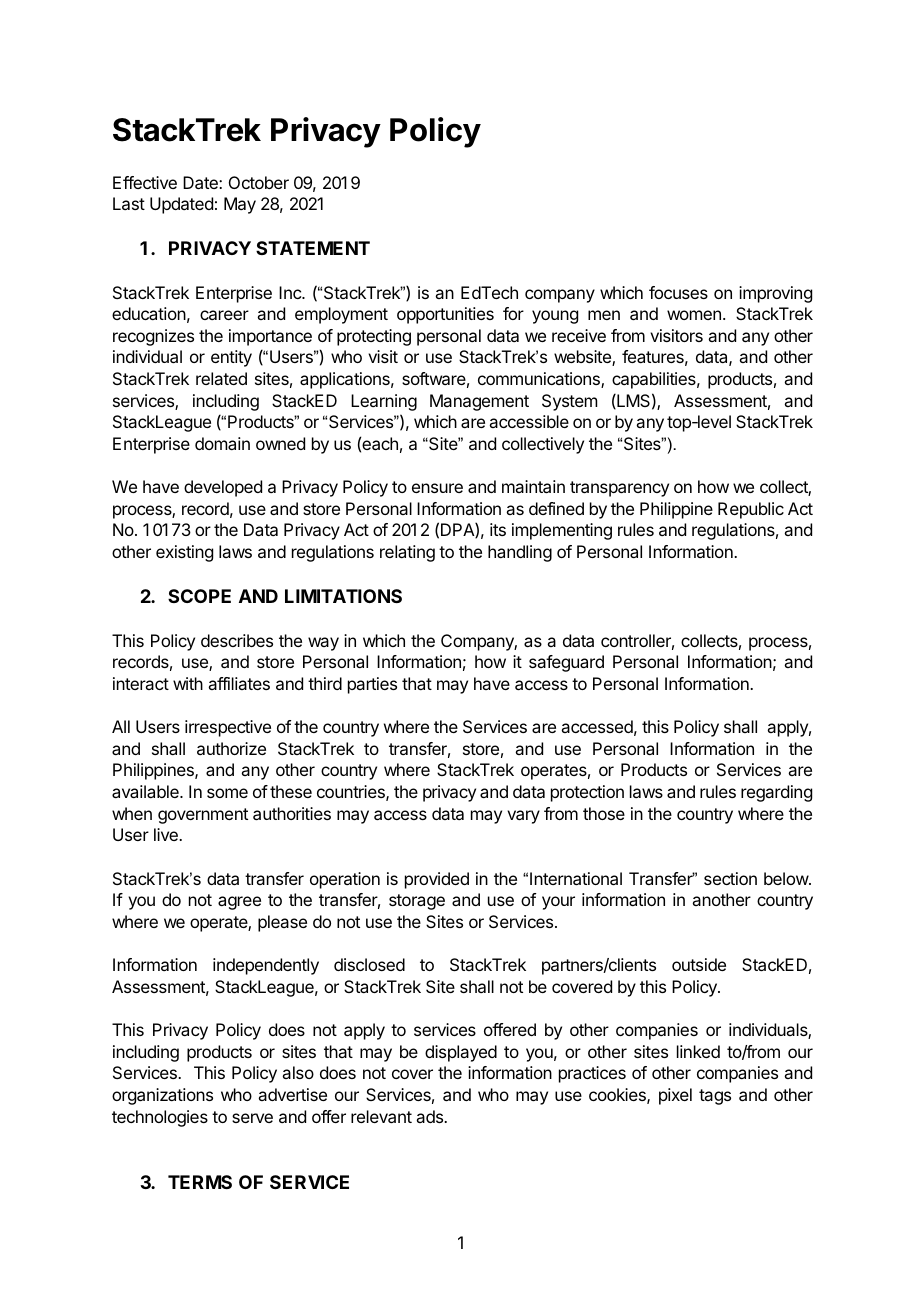 This page has width=924, height=1309. What do you see at coordinates (184, 553) in the page?
I see `existing` at bounding box center [184, 553].
